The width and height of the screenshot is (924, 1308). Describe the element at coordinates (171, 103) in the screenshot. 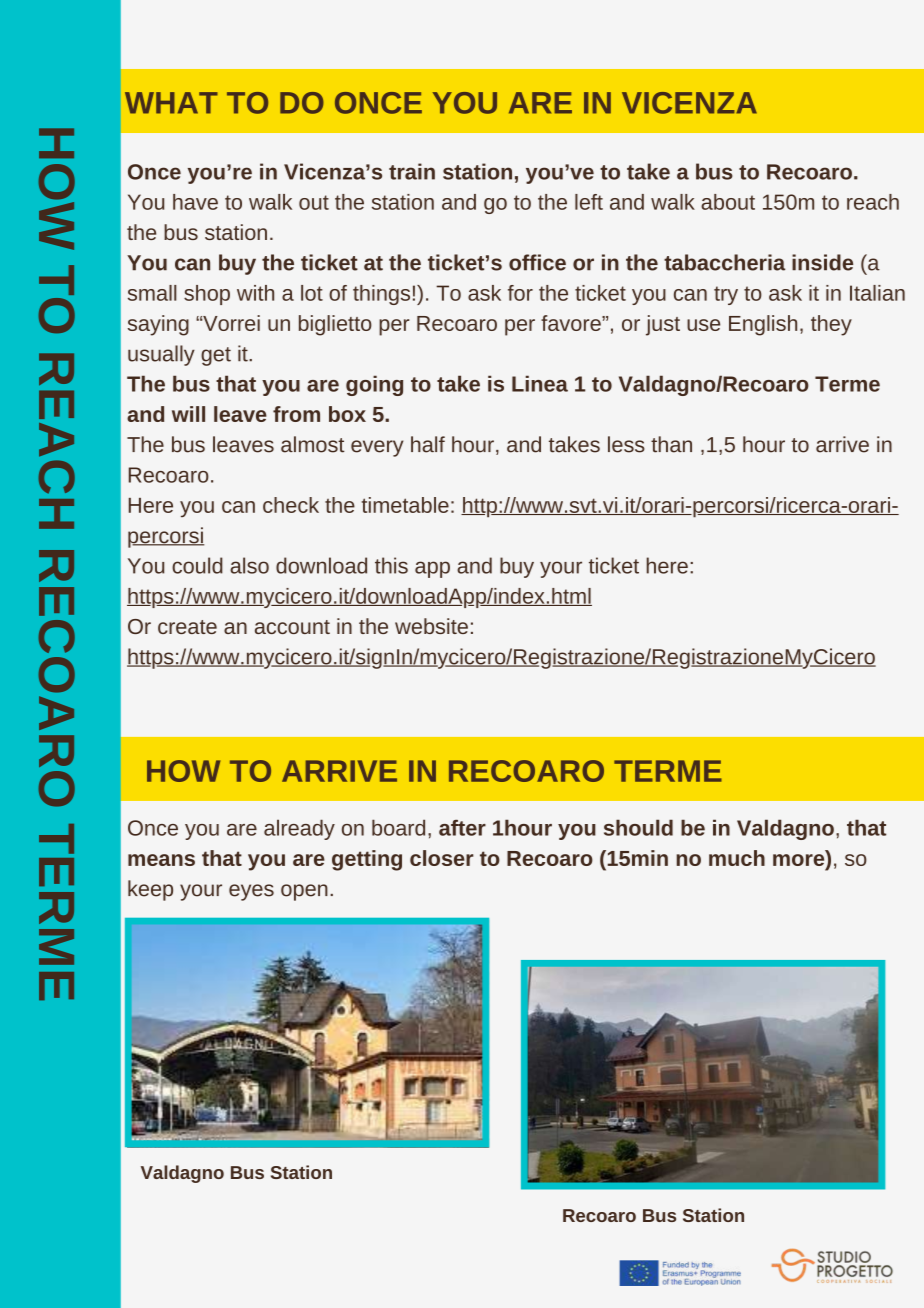

I see `WHAT` at that location.
